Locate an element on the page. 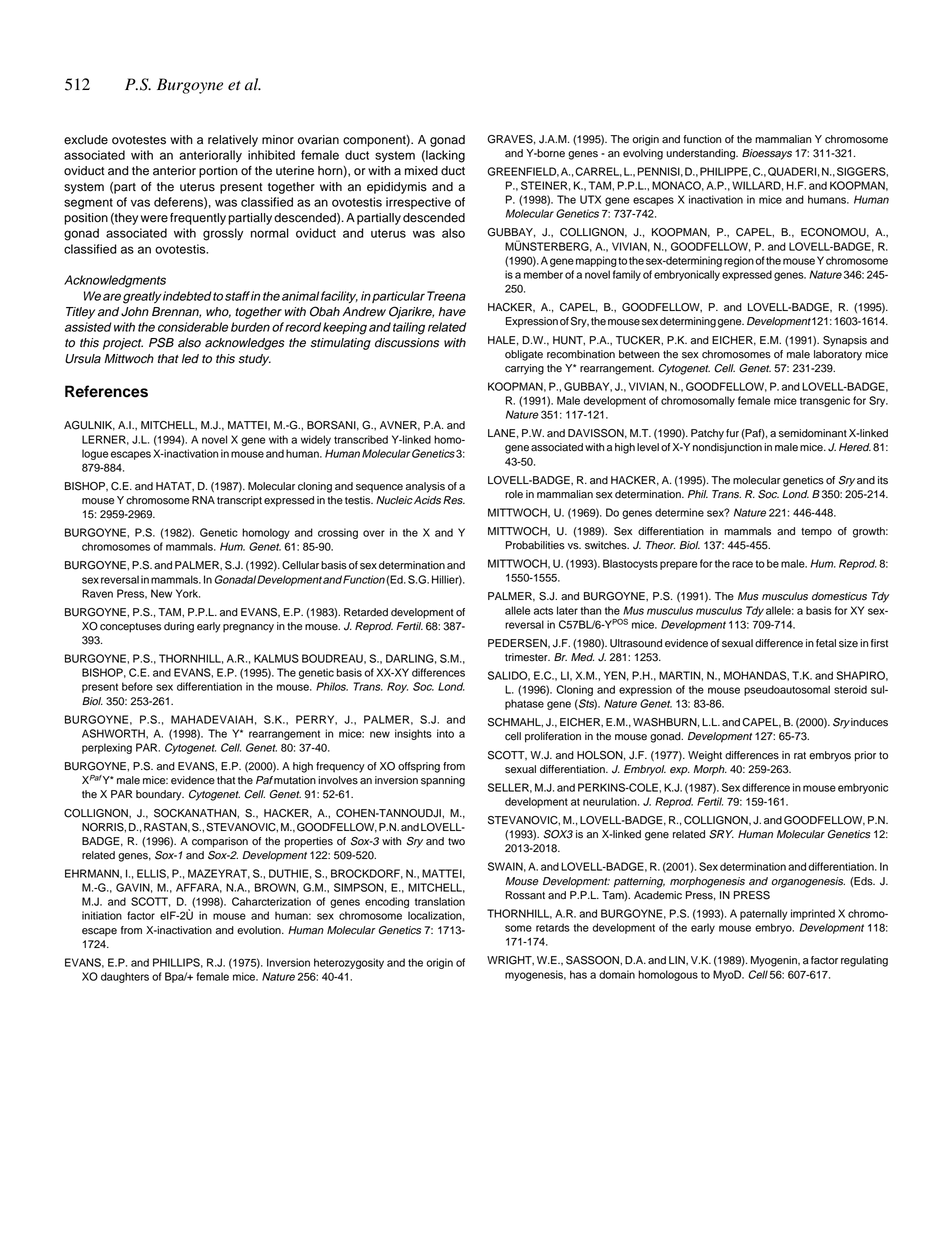 The height and width of the image is (1242, 952). York is located at coordinates (188, 593).
